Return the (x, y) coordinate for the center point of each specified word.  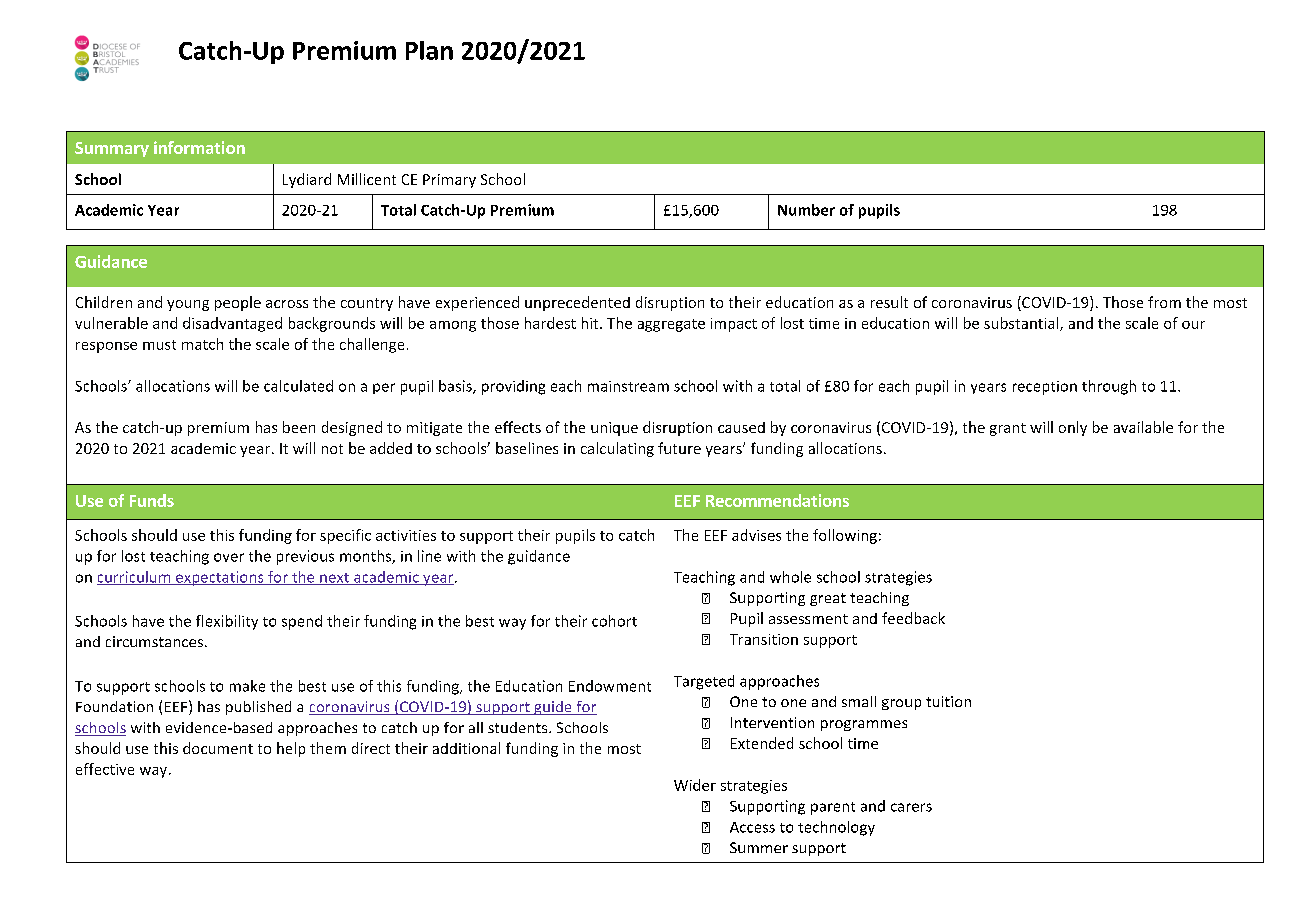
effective (105, 769)
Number (806, 210)
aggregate (671, 325)
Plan (429, 50)
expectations (220, 578)
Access (752, 827)
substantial (1022, 324)
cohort (614, 621)
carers (911, 807)
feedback (913, 618)
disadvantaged (232, 324)
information (199, 147)
